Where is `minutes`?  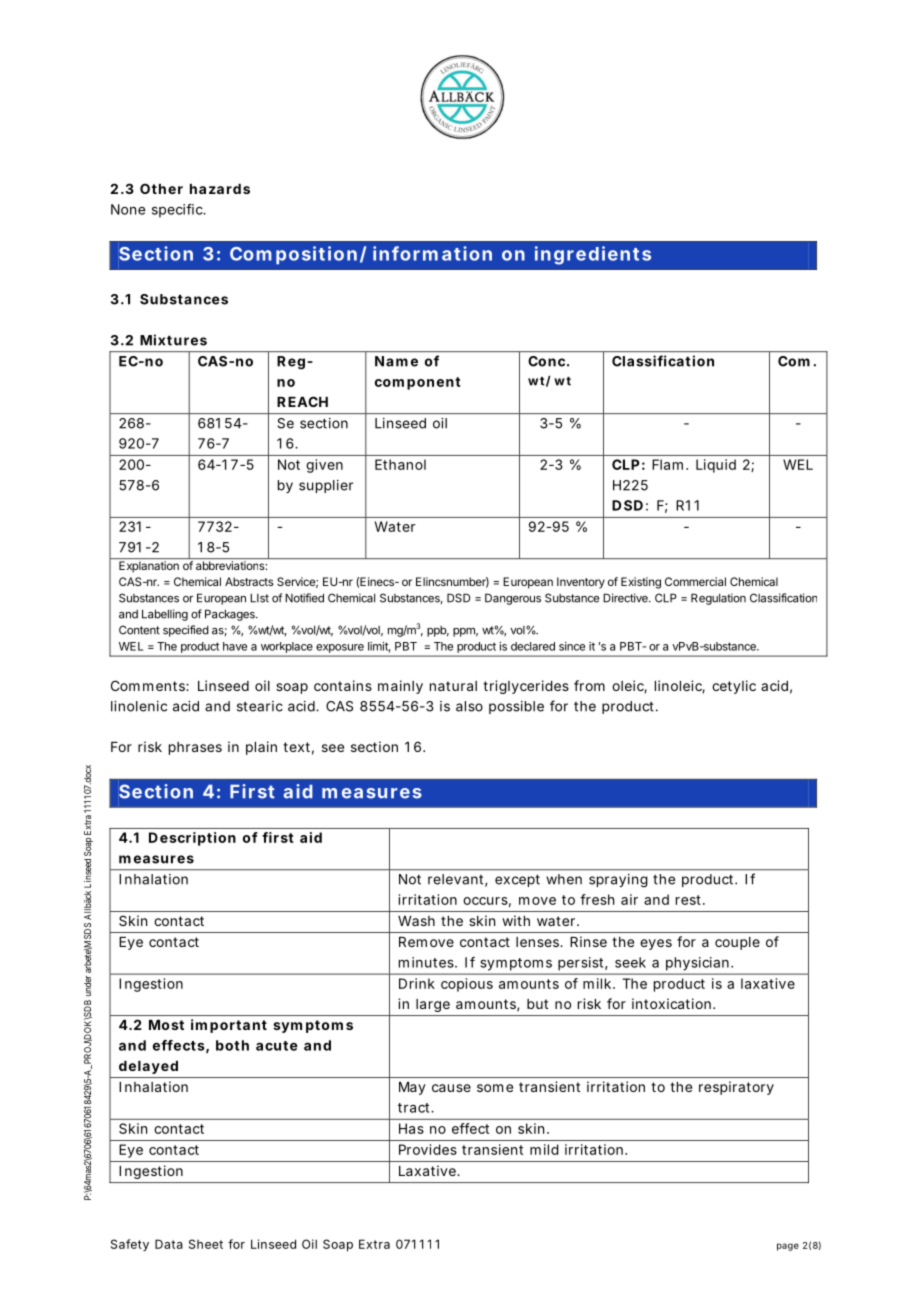
minutes is located at coordinates (426, 962).
